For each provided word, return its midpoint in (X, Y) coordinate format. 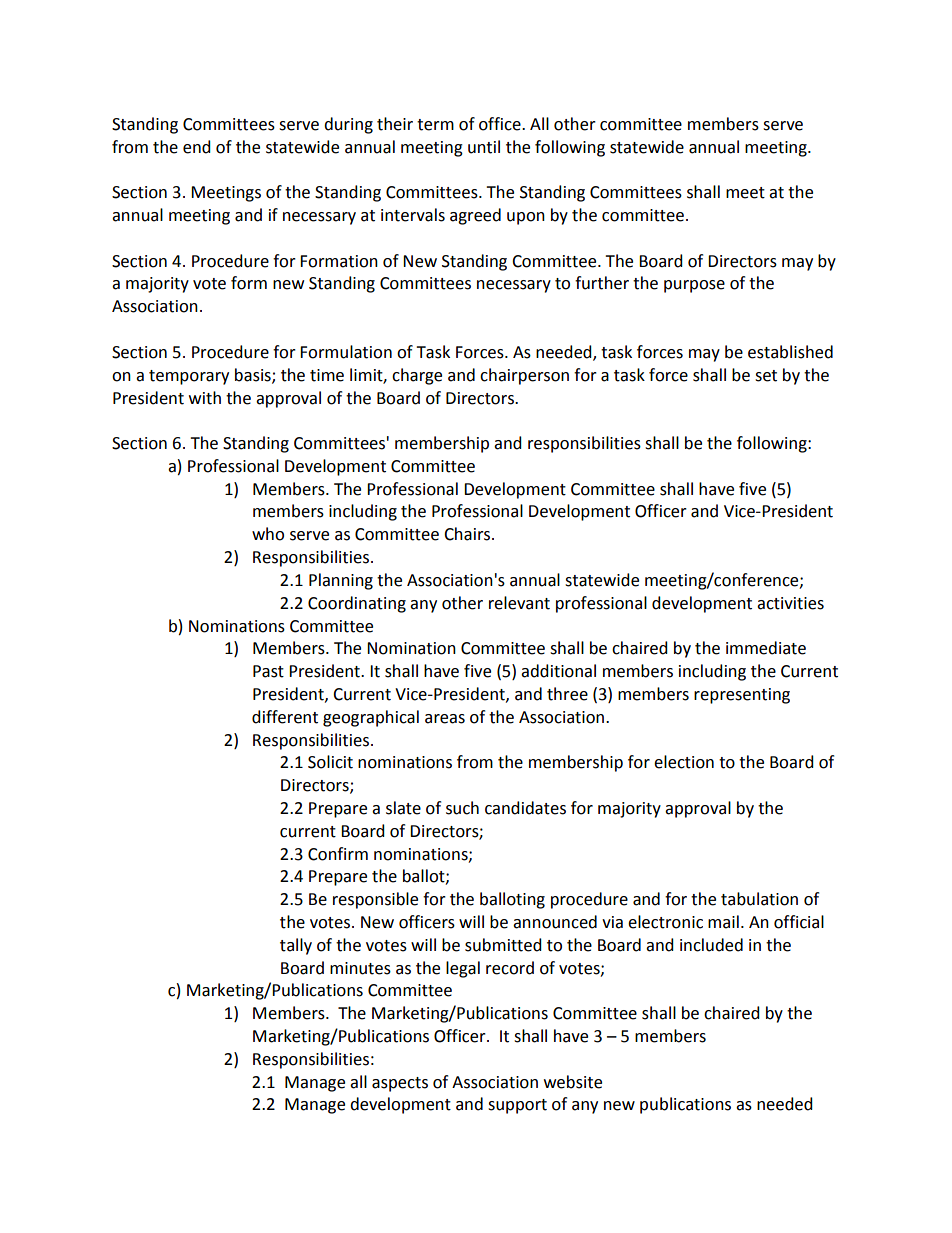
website (573, 1082)
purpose (694, 286)
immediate (766, 648)
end (197, 147)
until (484, 147)
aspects (400, 1084)
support (517, 1106)
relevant (519, 603)
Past (268, 671)
